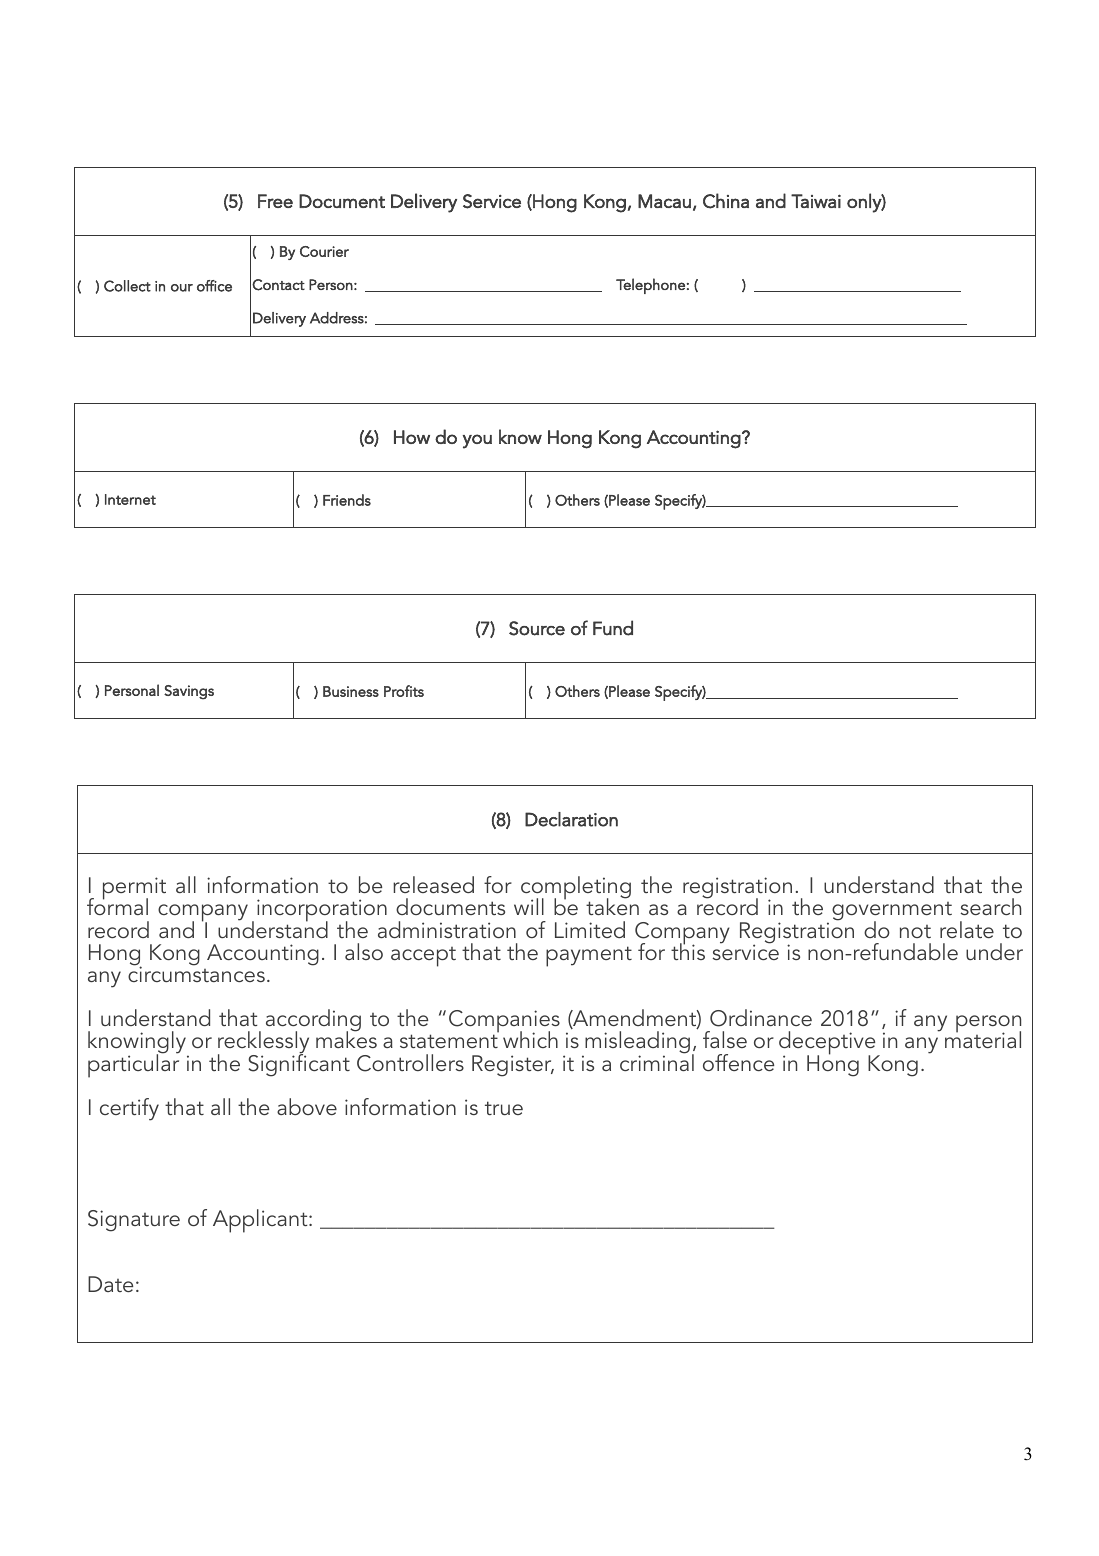 The height and width of the image is (1556, 1099). Describe the element at coordinates (130, 499) in the image. I see `Internet` at that location.
